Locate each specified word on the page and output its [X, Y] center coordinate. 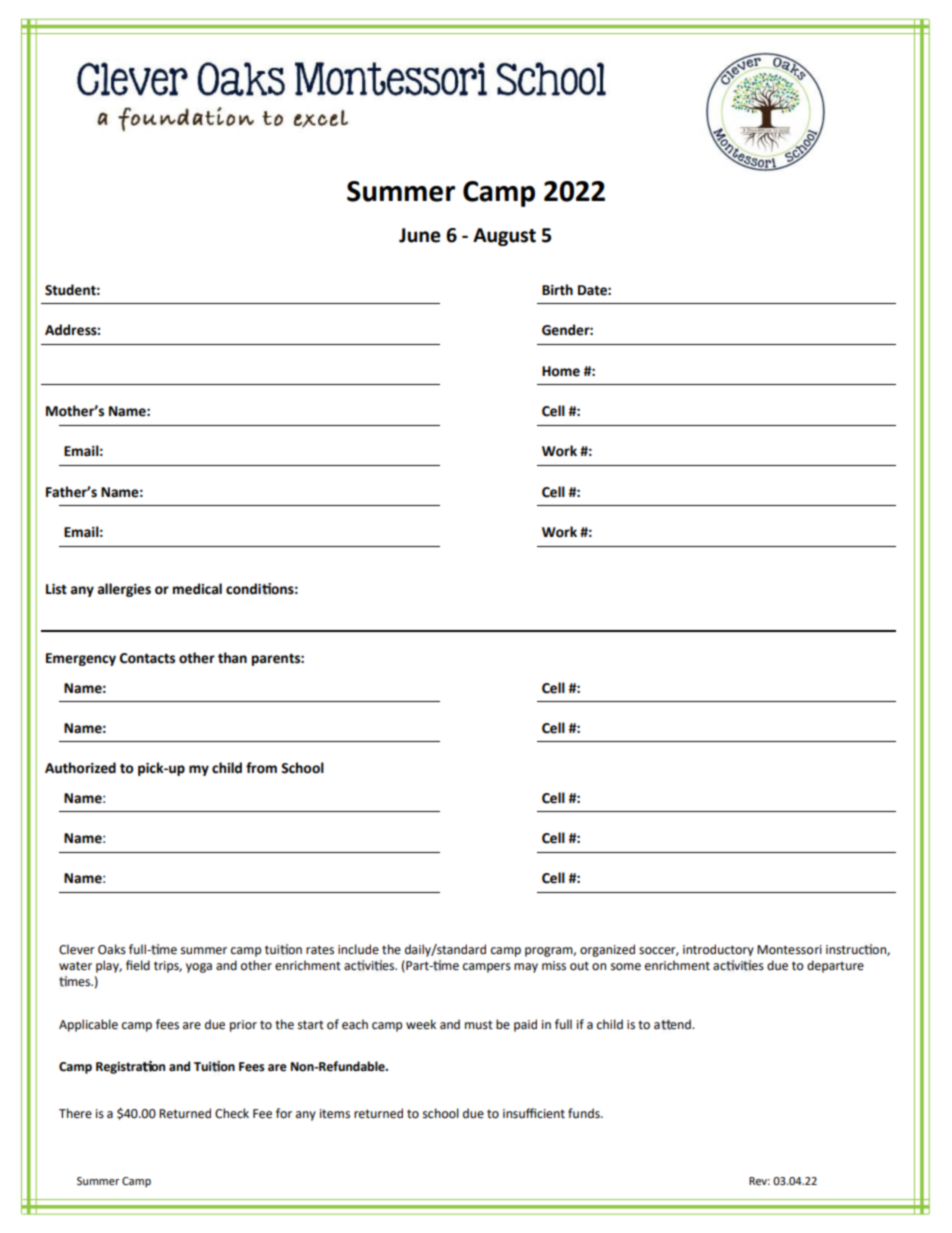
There [75, 1113]
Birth [557, 290]
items [335, 1114]
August [504, 237]
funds [585, 1113]
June [420, 235]
